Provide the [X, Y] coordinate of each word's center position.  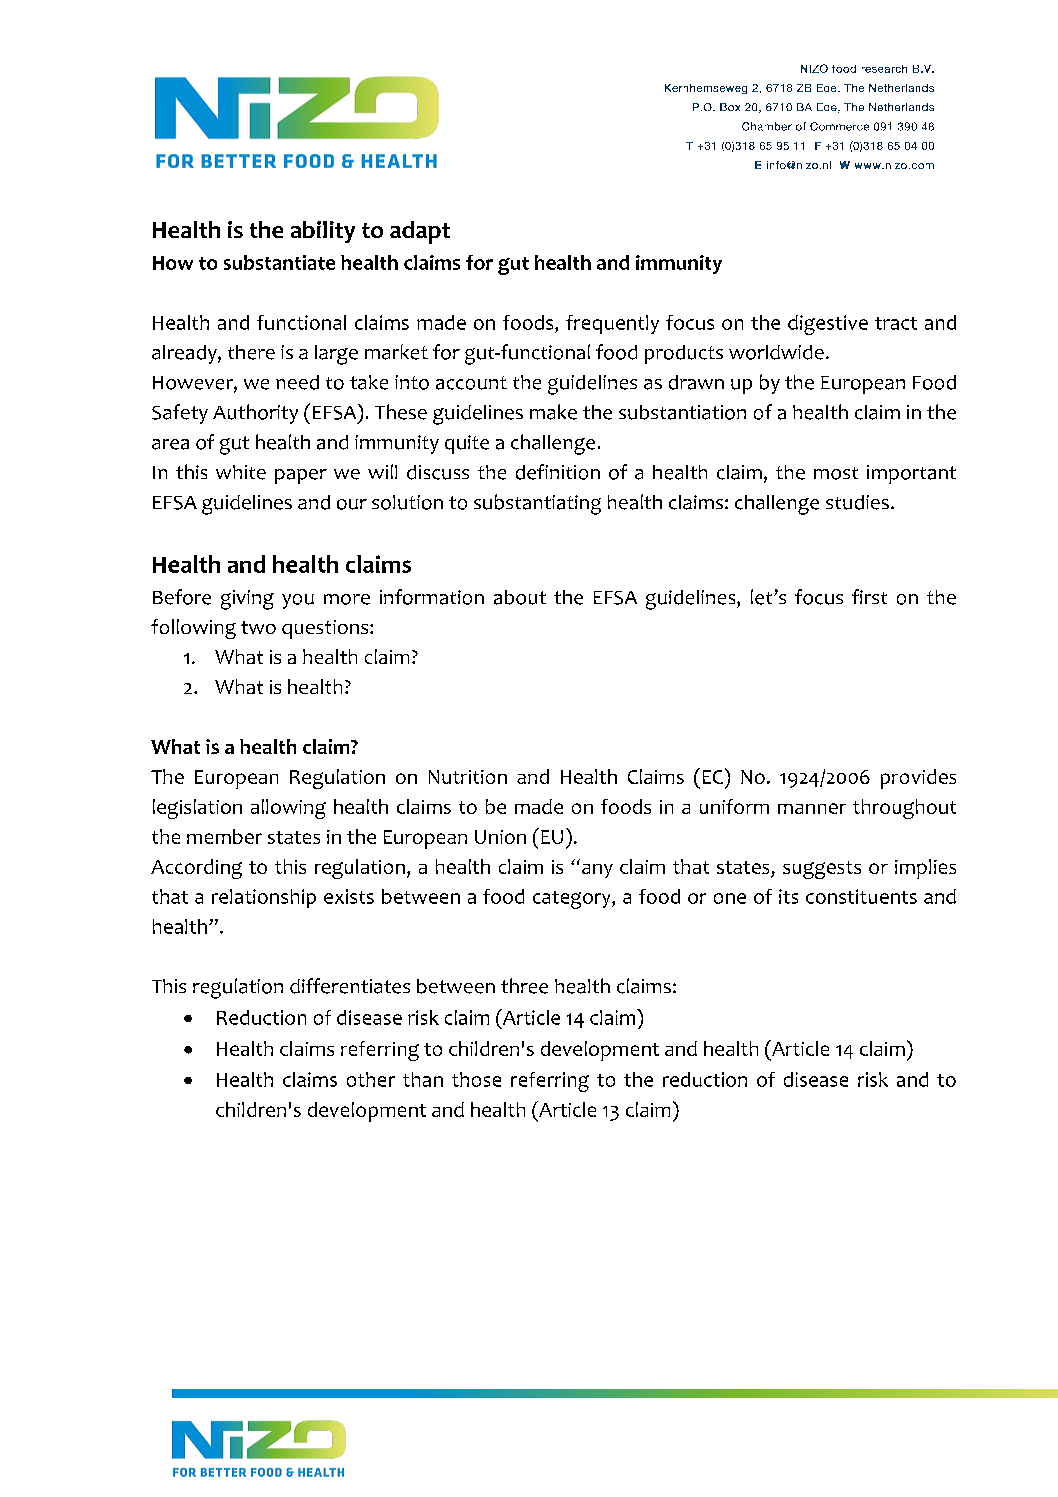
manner [812, 808]
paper [301, 476]
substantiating [537, 504]
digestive [828, 325]
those [476, 1079]
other [371, 1079]
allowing [288, 809]
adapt [420, 232]
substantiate [279, 262]
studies [857, 502]
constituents [861, 896]
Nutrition [468, 777]
